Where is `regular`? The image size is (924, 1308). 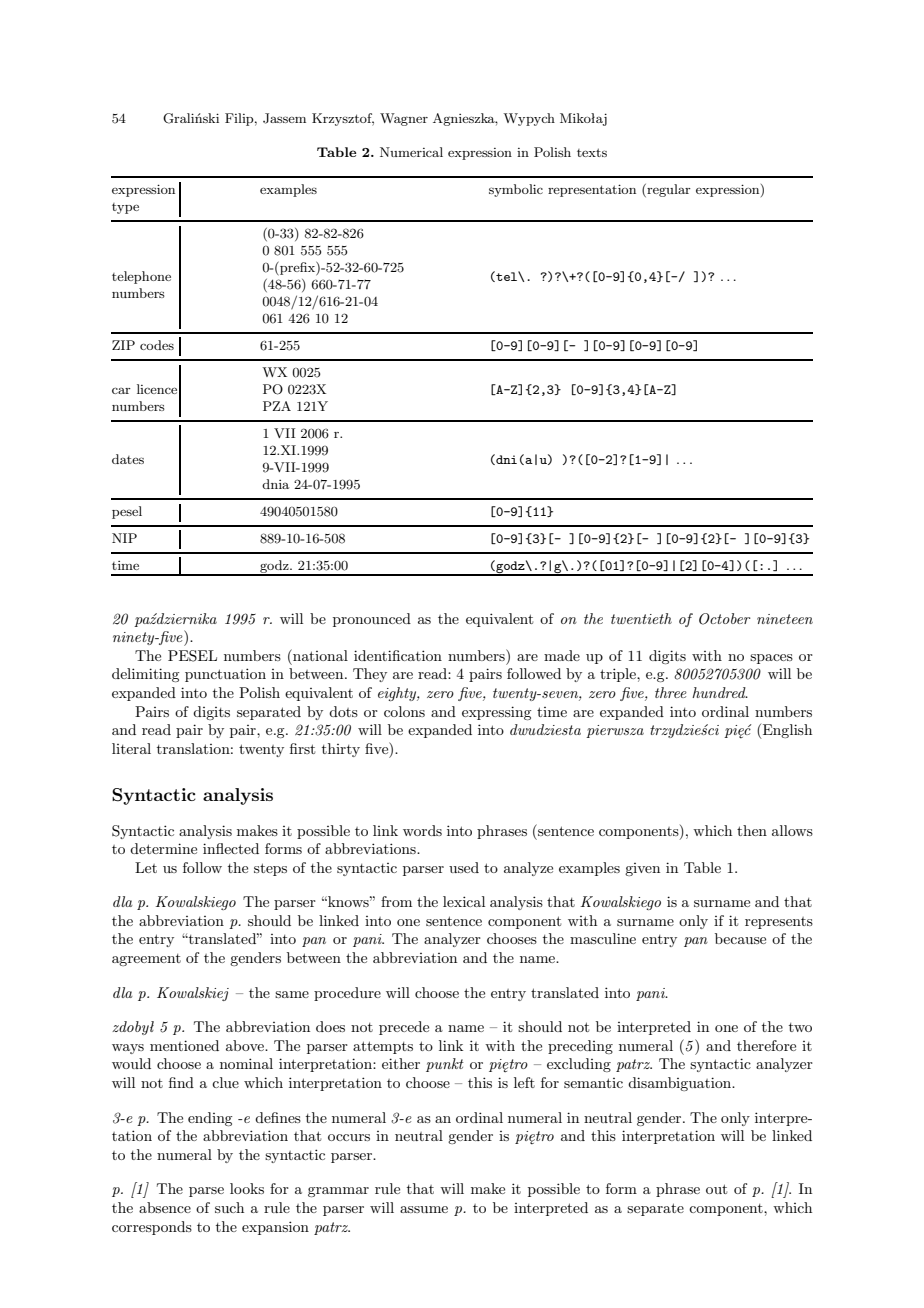
regular is located at coordinates (668, 190).
